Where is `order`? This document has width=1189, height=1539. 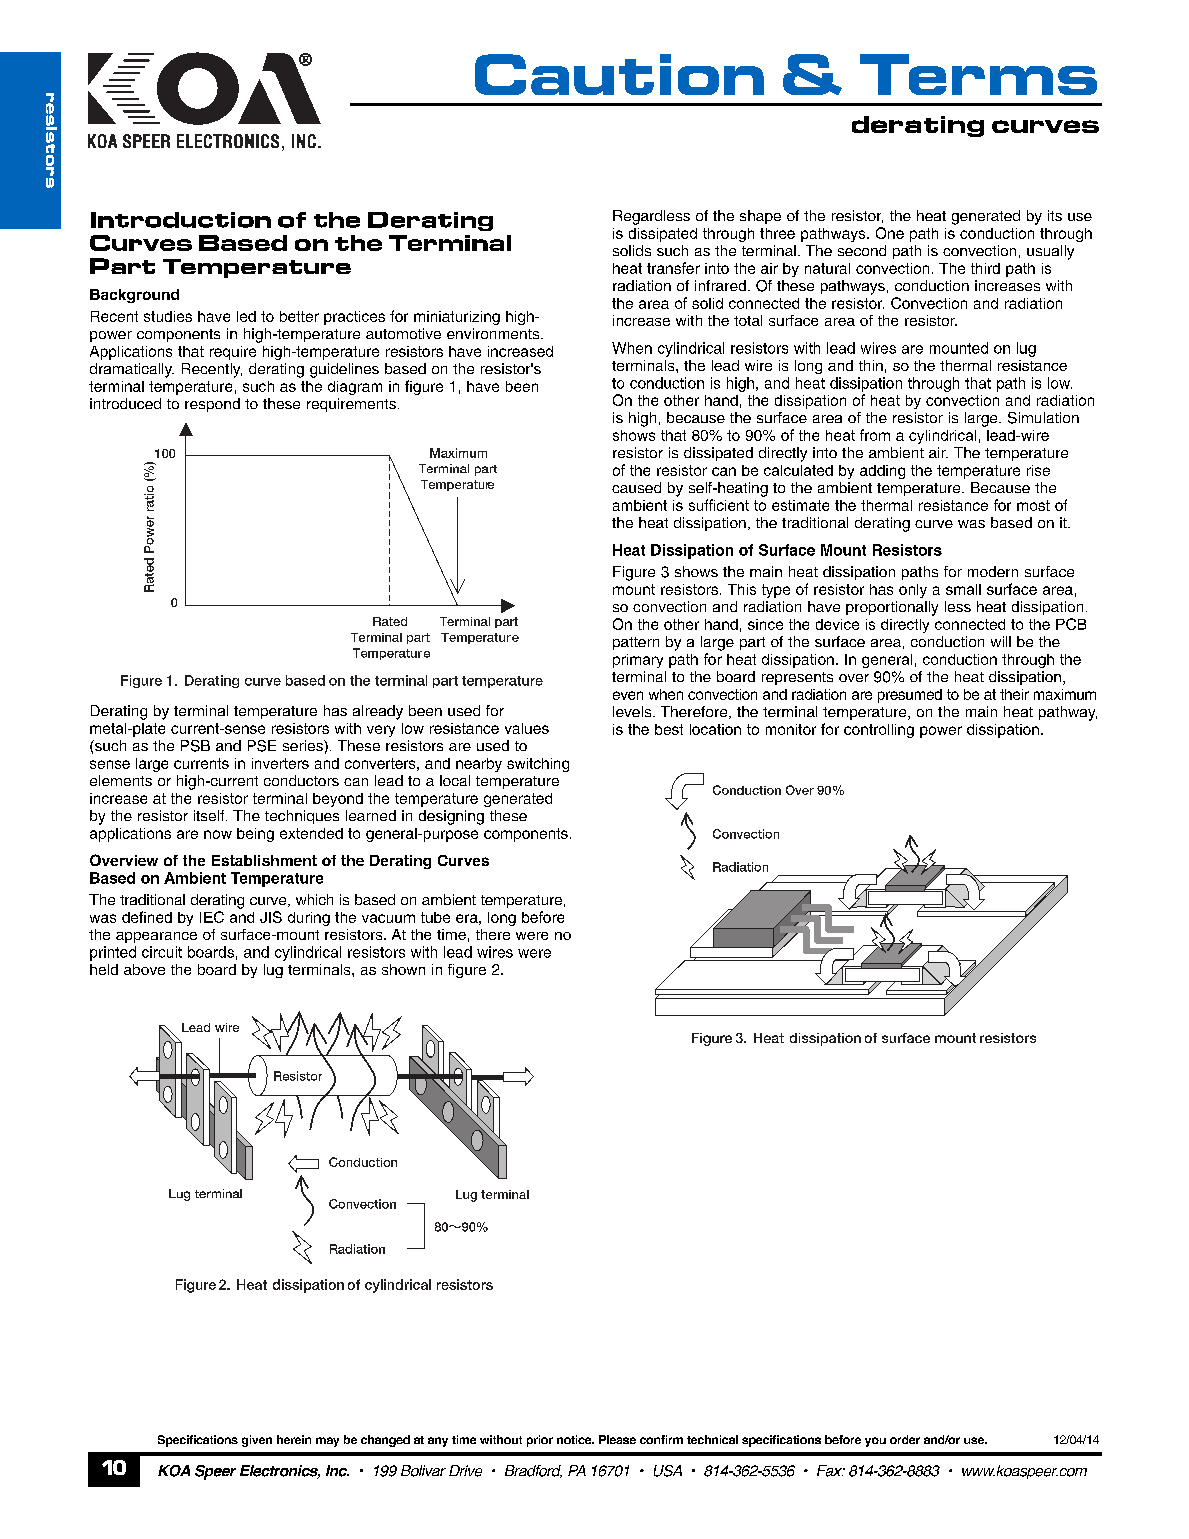
order is located at coordinates (905, 1439).
